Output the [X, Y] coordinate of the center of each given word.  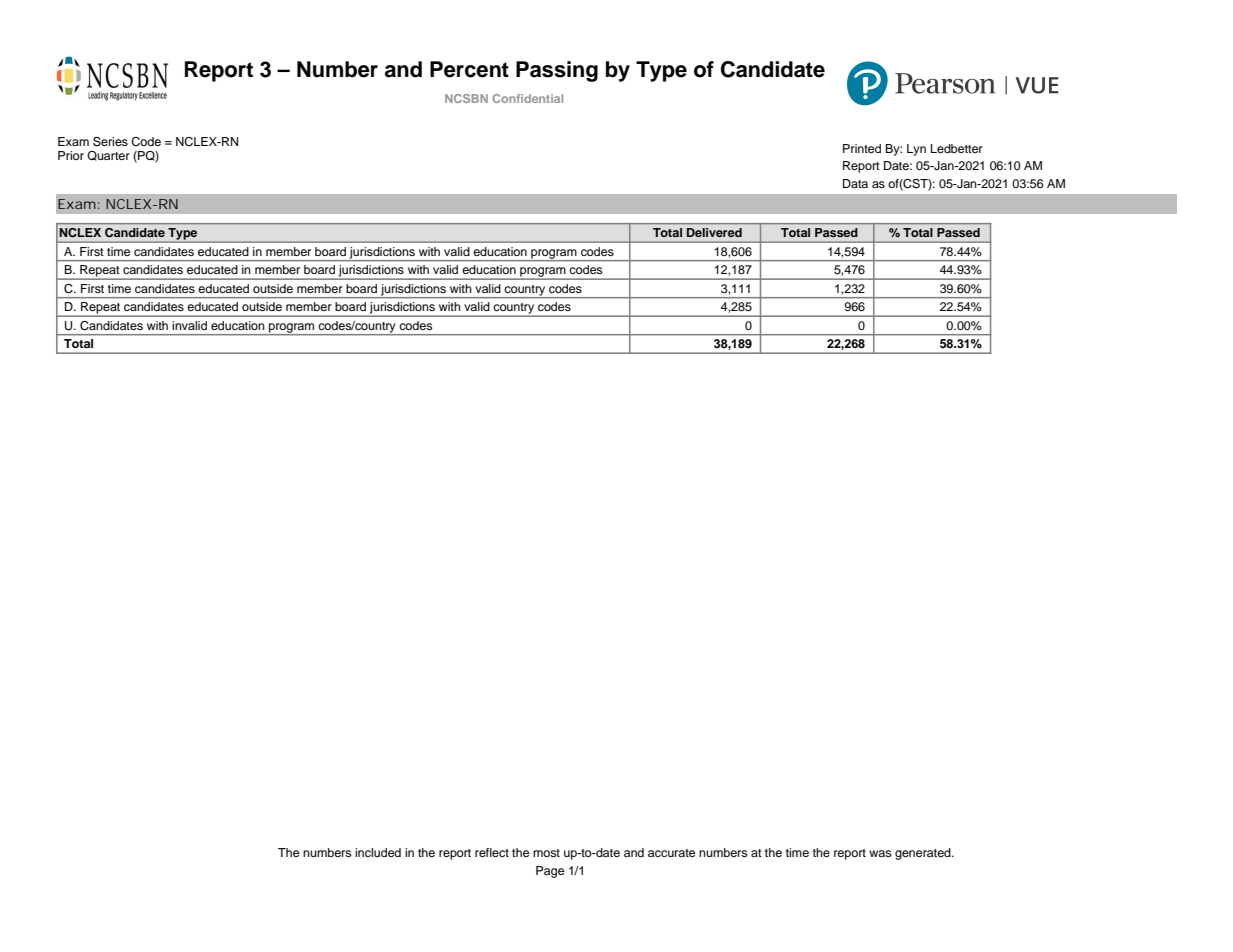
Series [110, 142]
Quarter [108, 156]
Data [855, 183]
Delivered [714, 232]
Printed [862, 148]
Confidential [527, 98]
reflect [492, 852]
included [378, 852]
